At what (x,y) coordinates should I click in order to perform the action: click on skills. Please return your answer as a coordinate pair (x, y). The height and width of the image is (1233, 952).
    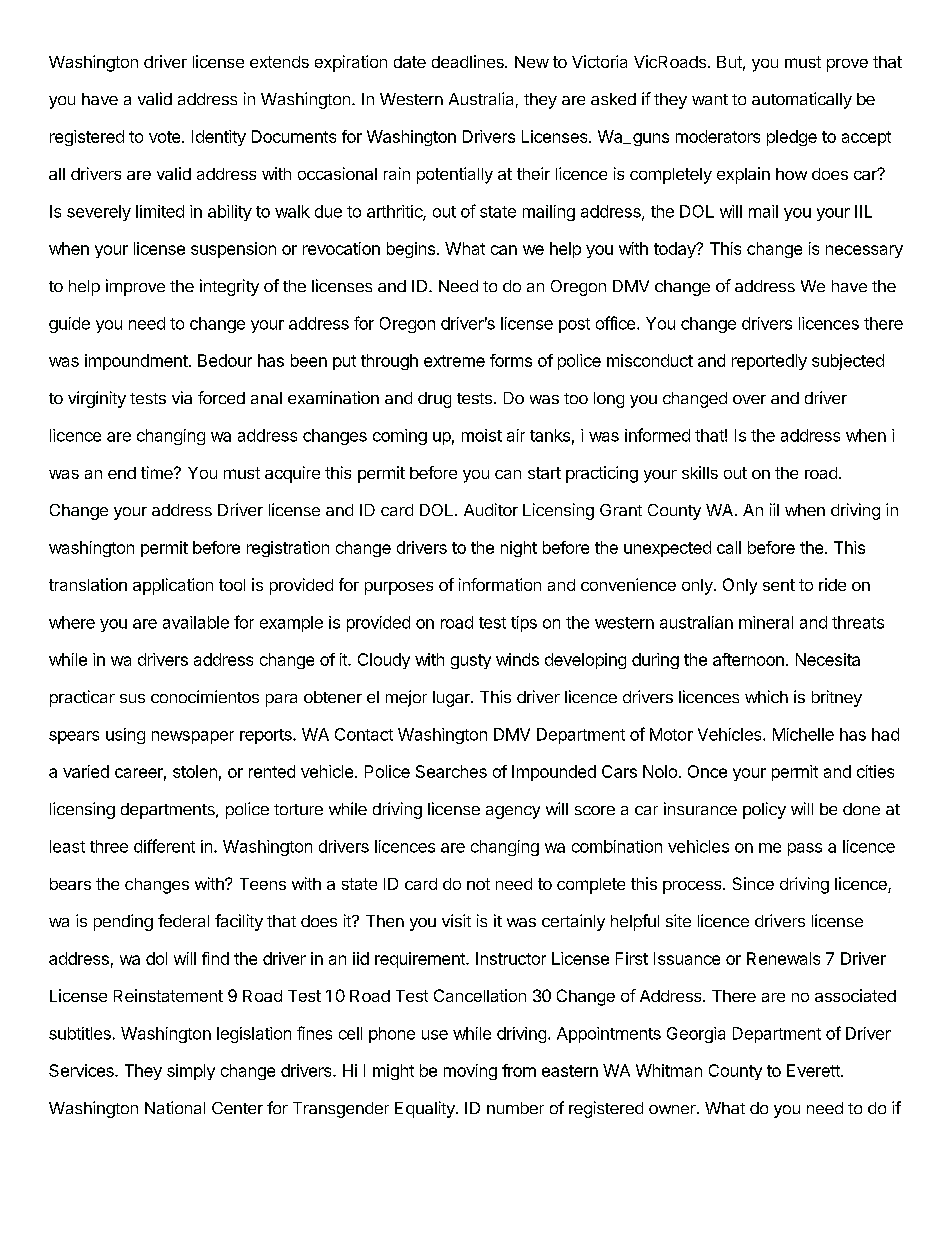
    Looking at the image, I should click on (700, 472).
